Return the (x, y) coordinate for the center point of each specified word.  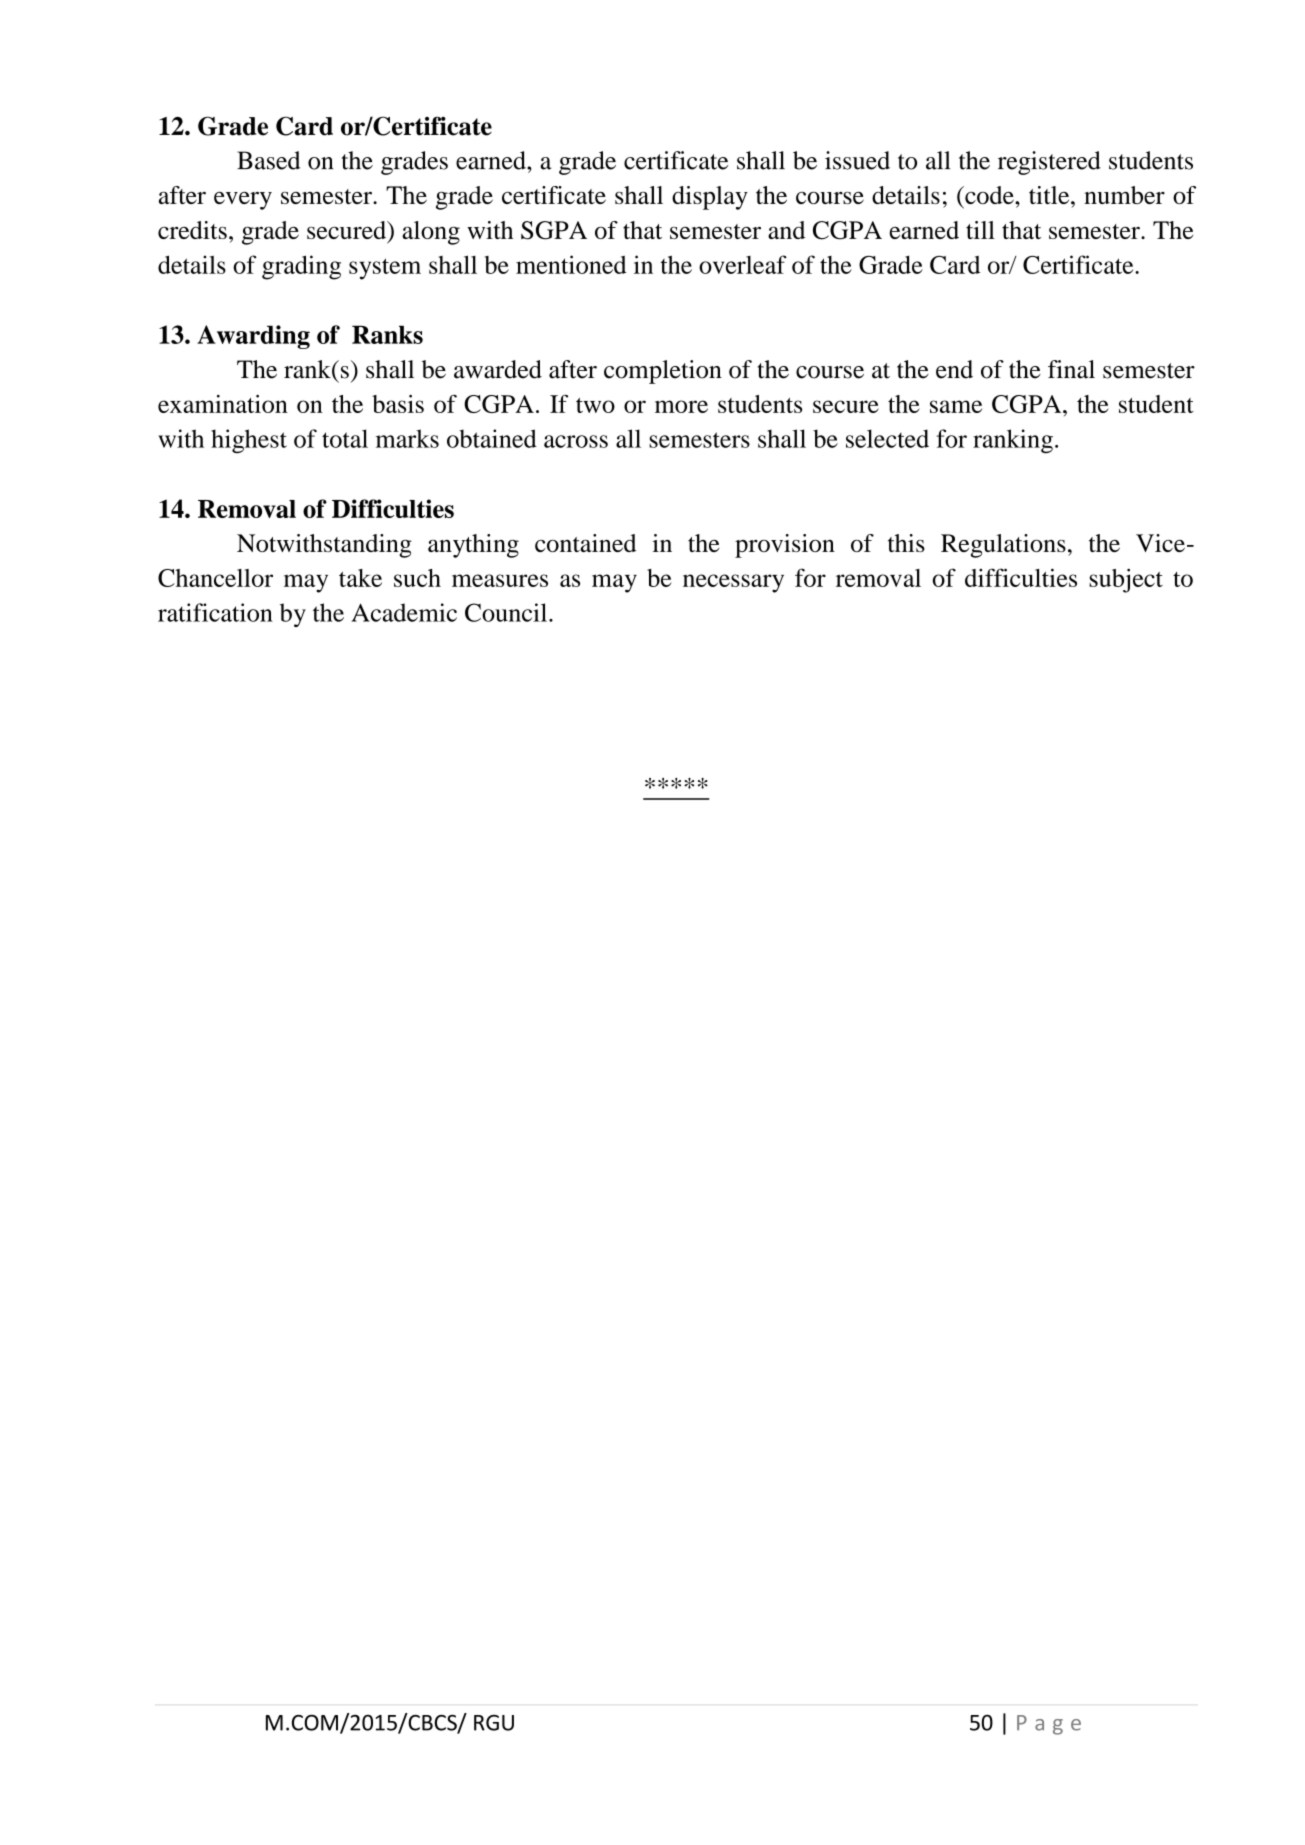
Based (268, 160)
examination (223, 404)
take (360, 578)
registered (1049, 163)
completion (663, 372)
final (1071, 369)
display (710, 198)
